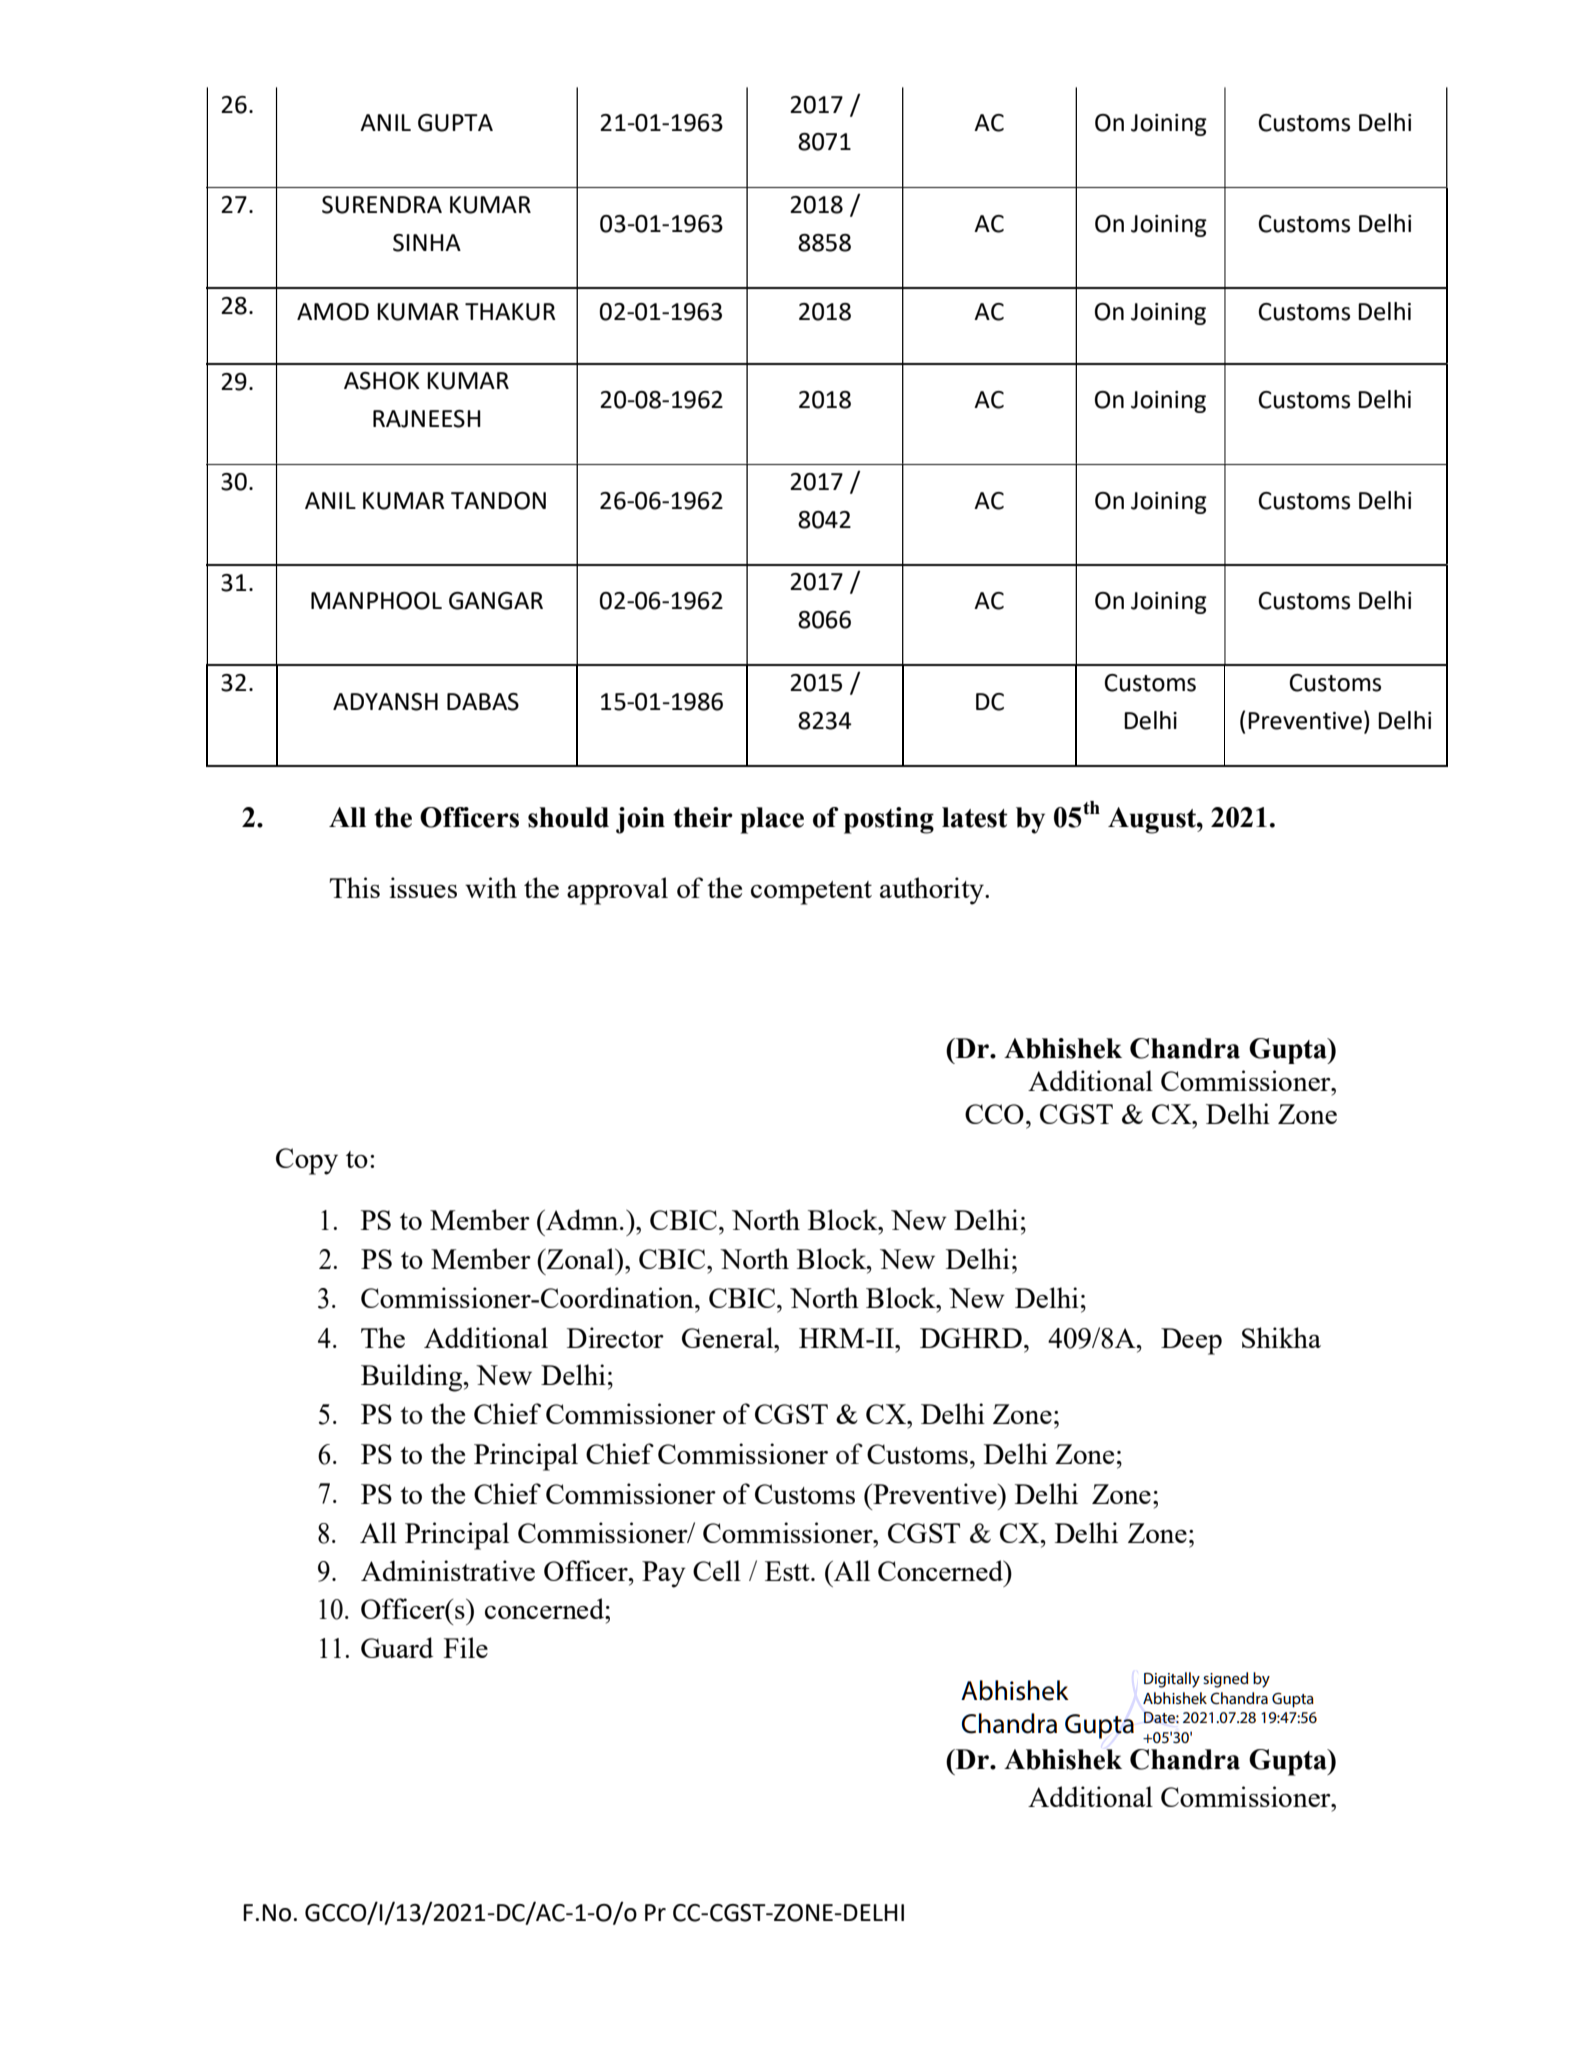 The image size is (1581, 2046). What do you see at coordinates (448, 1570) in the image?
I see `Administrative` at bounding box center [448, 1570].
